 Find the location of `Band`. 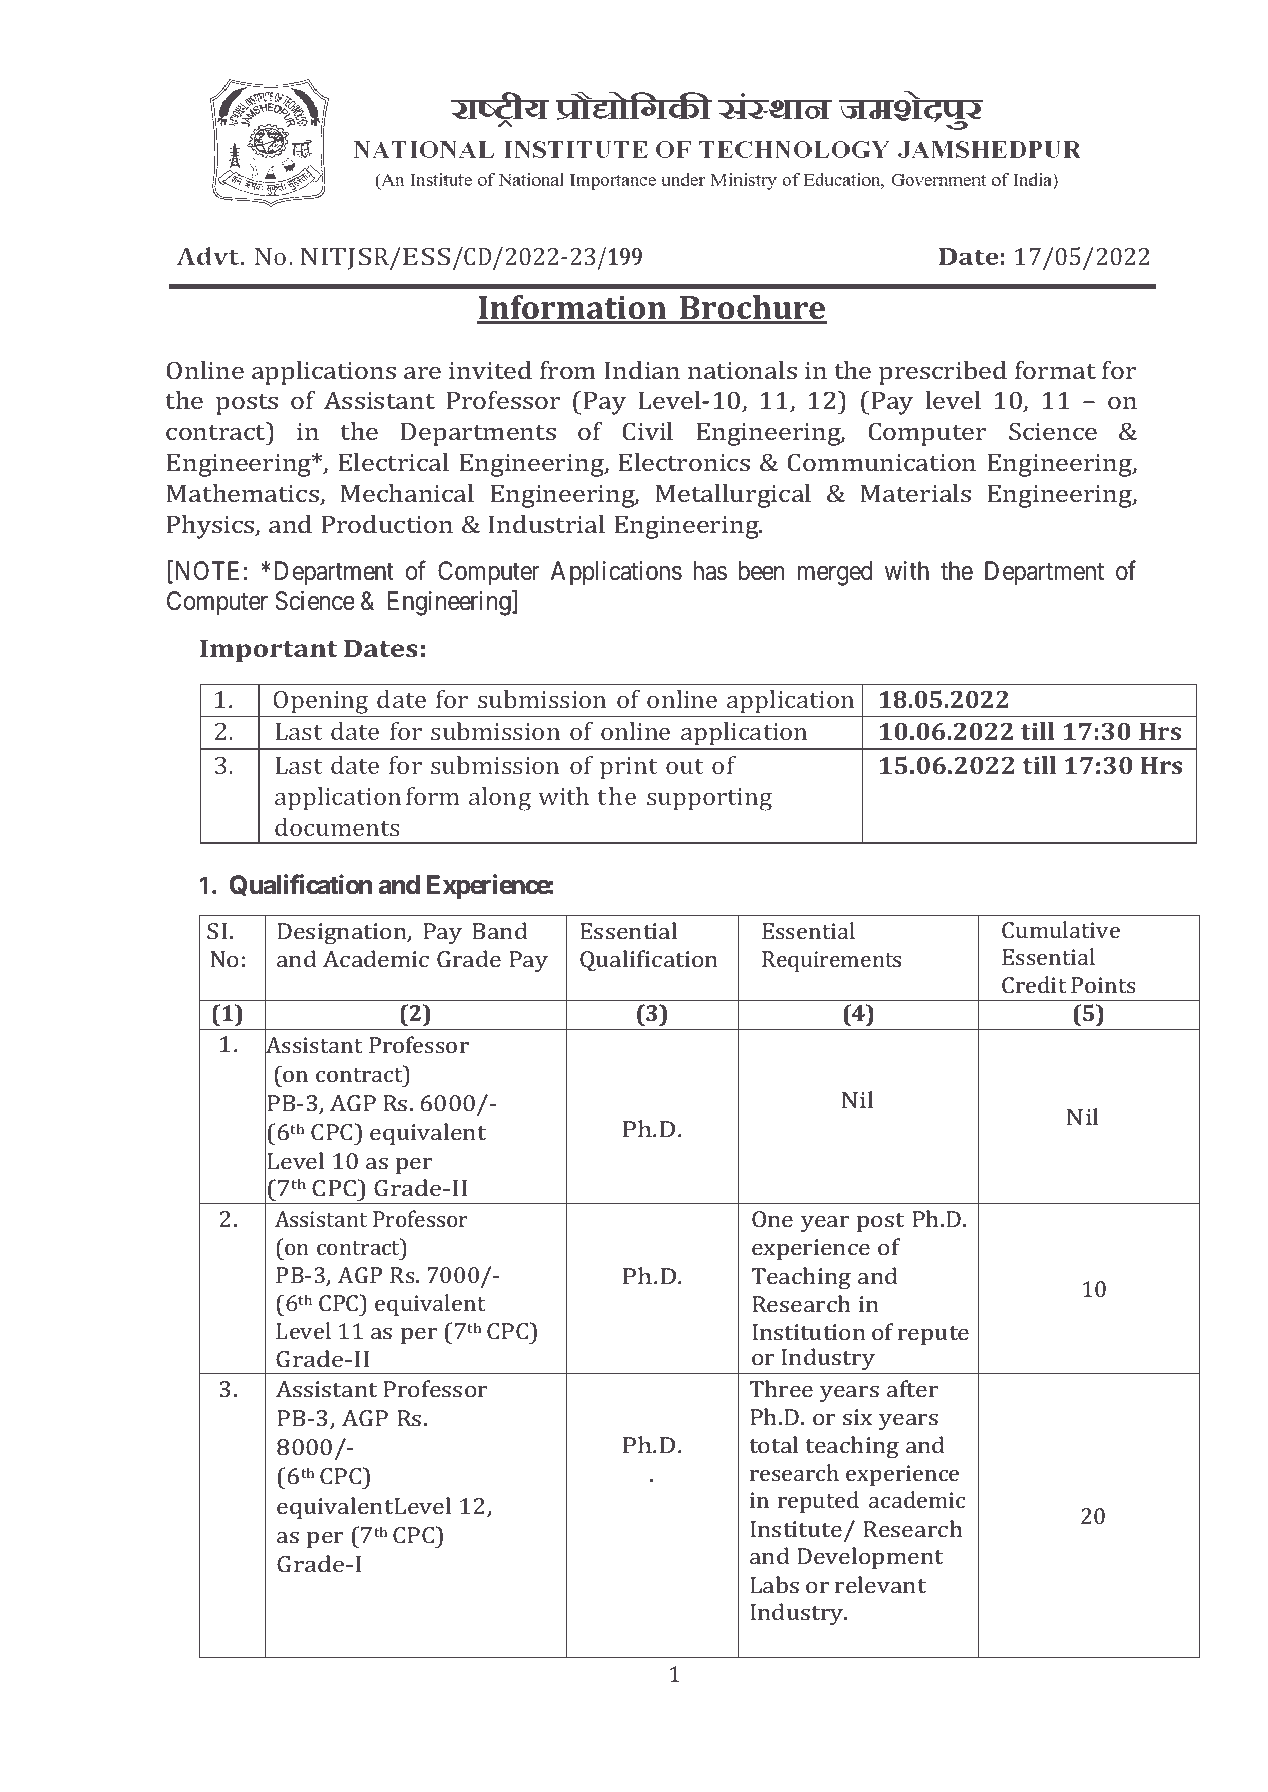

Band is located at coordinates (500, 930).
